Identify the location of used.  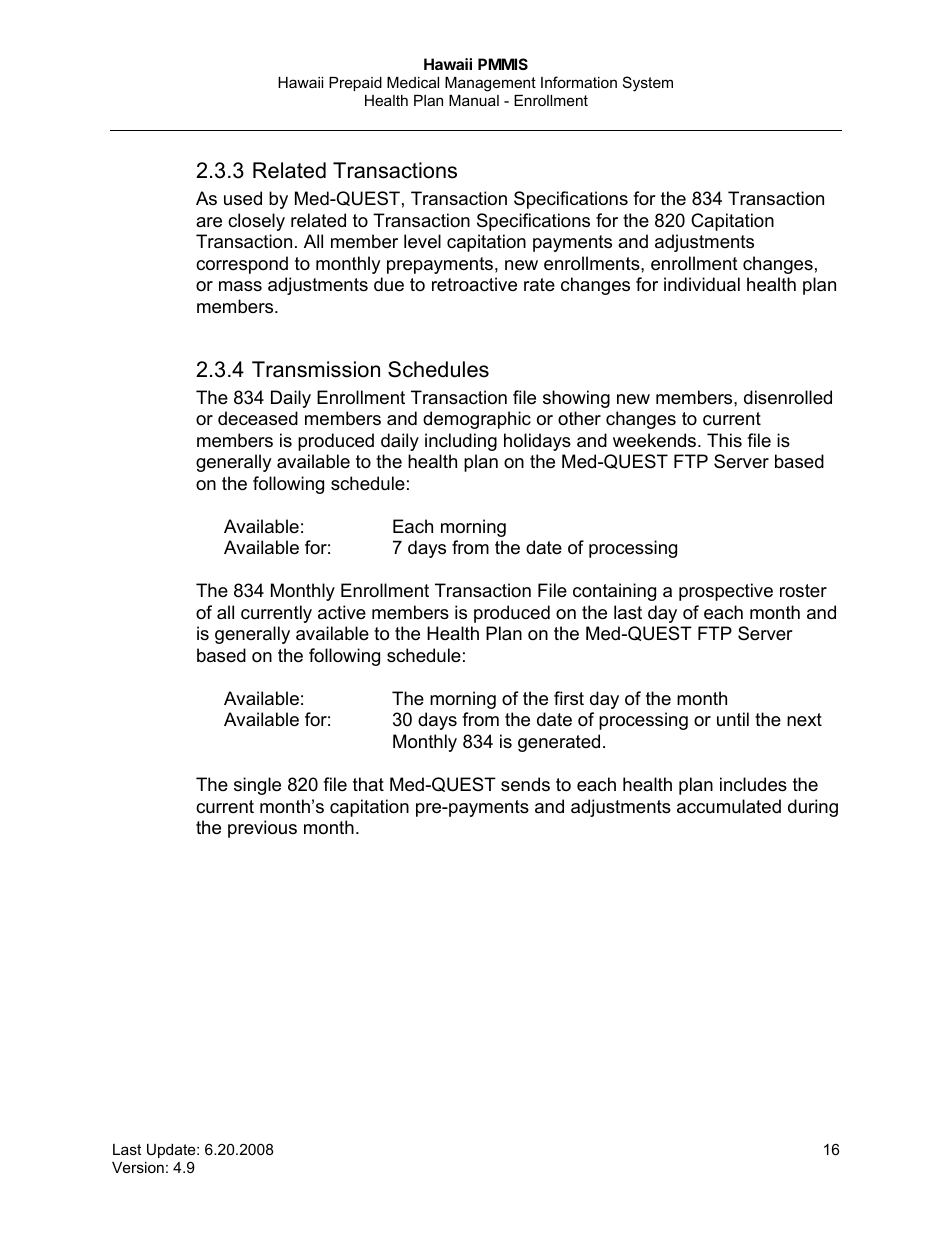
(243, 198).
